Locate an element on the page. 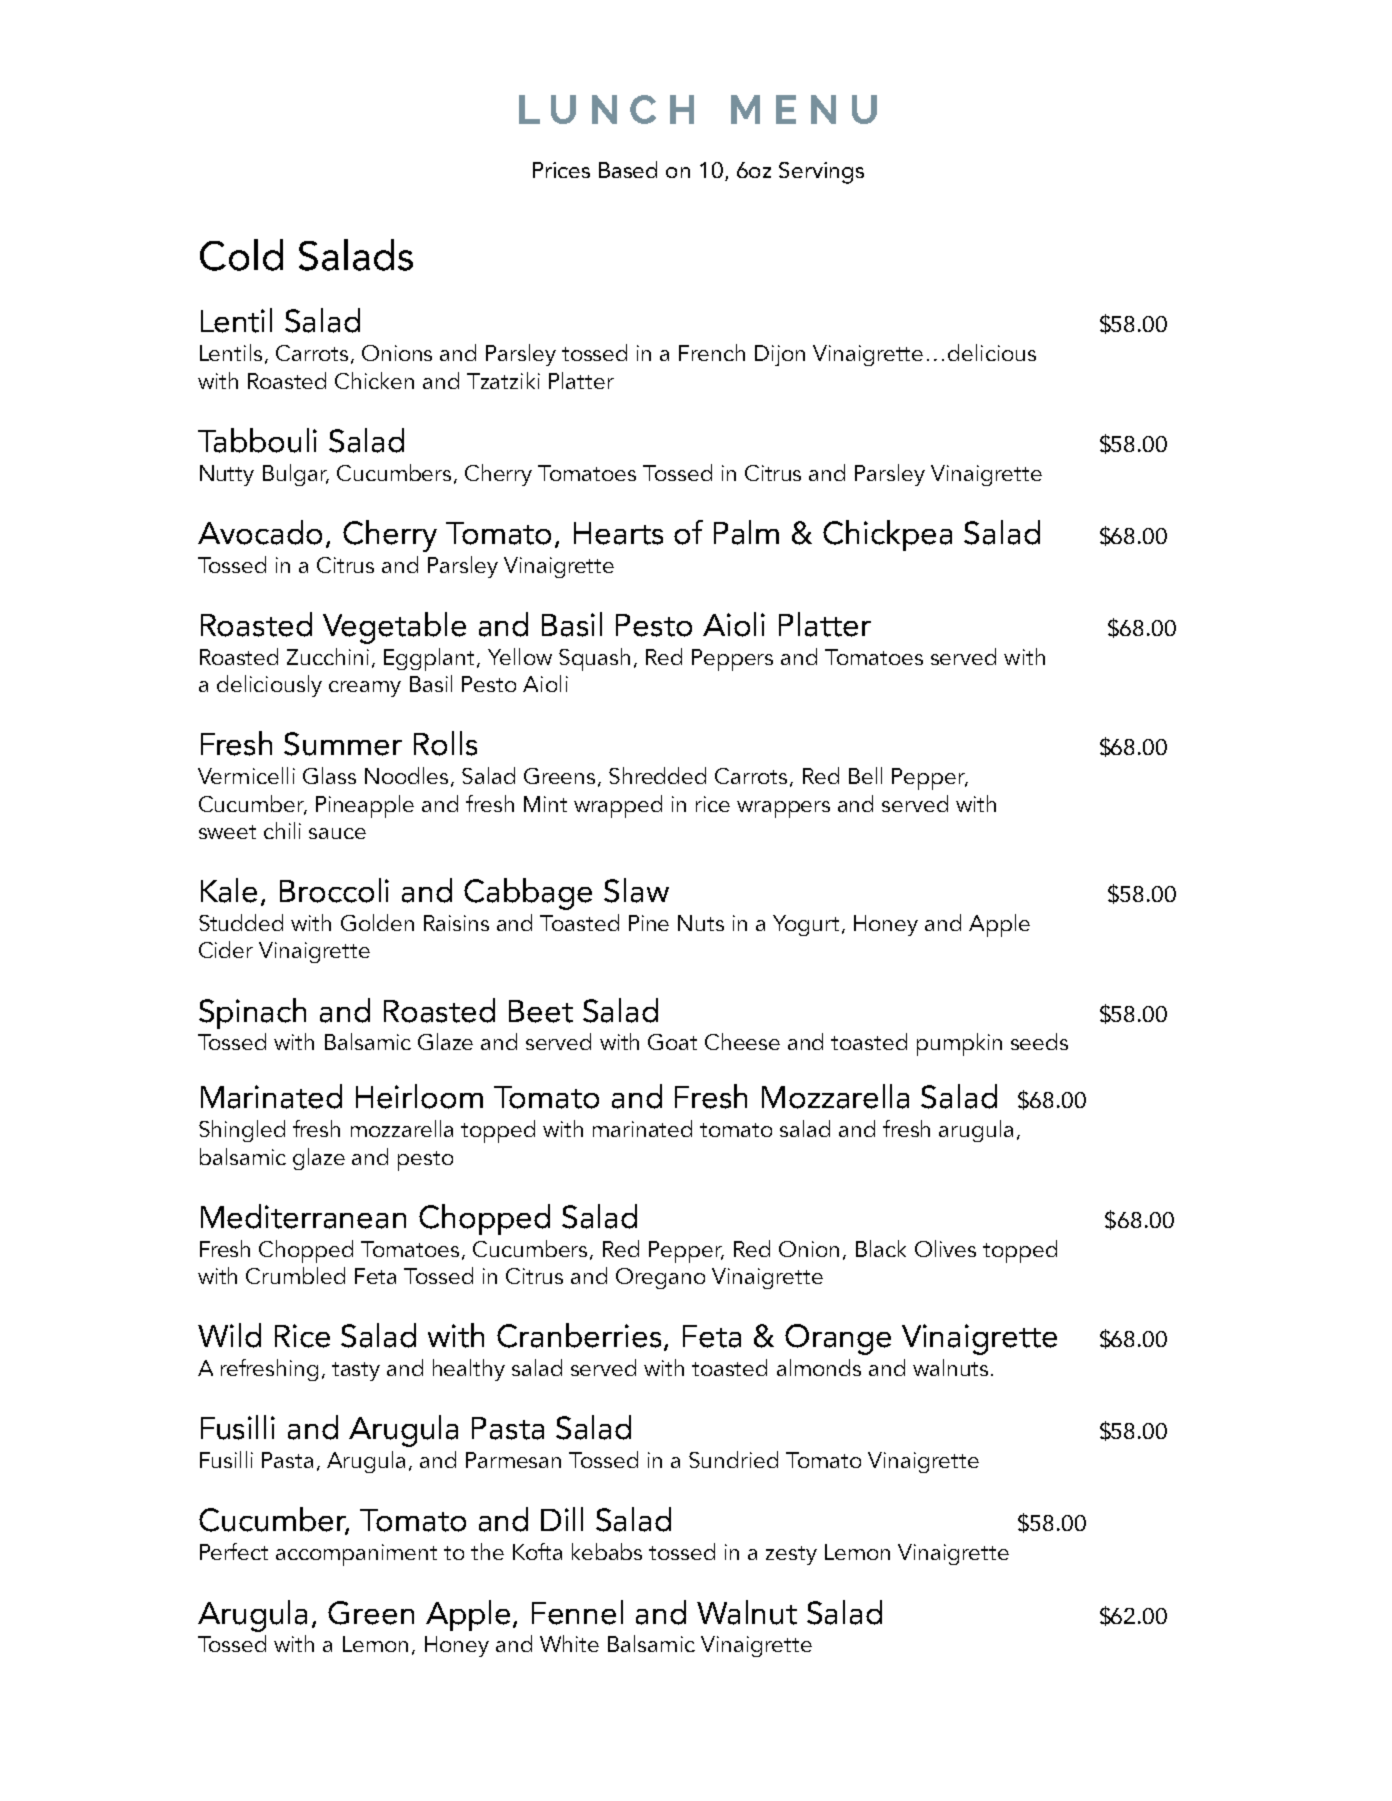 The height and width of the image is (1801, 1392). Black is located at coordinates (881, 1248).
